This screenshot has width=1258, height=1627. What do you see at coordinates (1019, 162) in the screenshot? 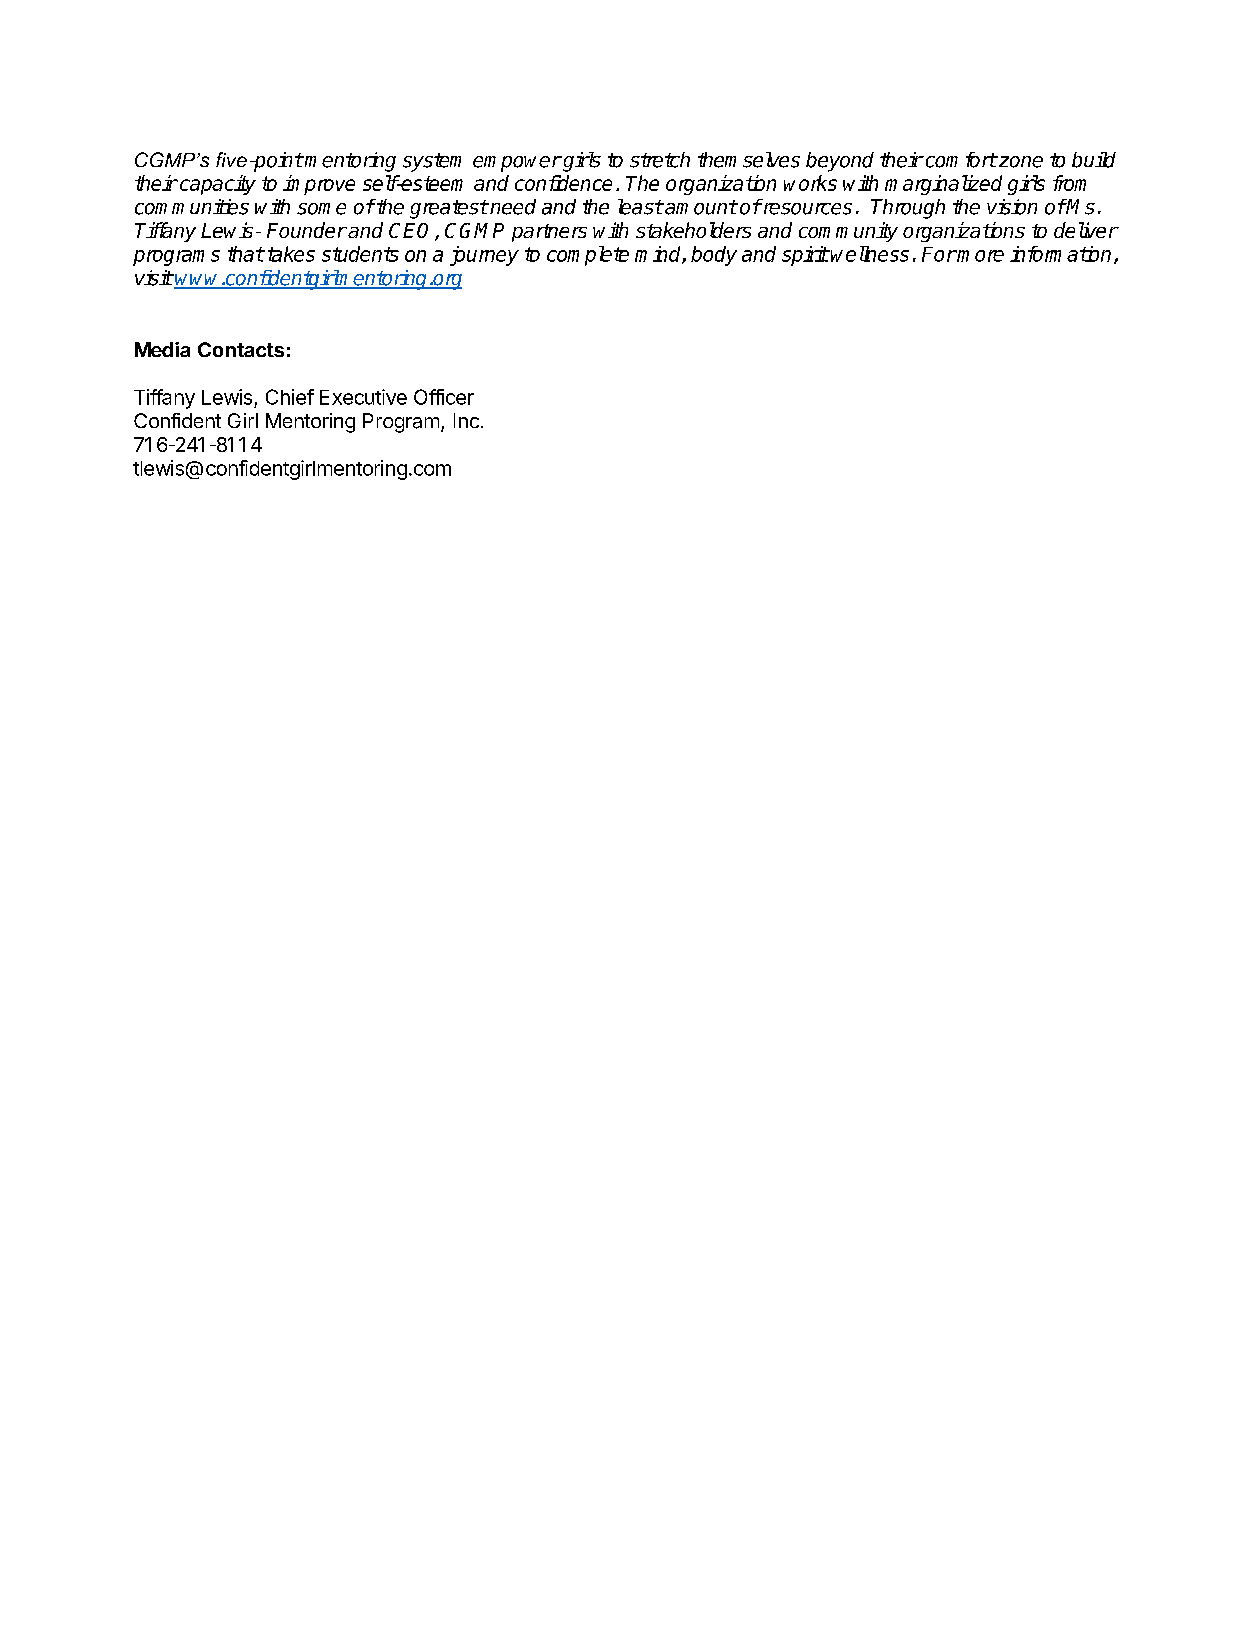
I see `zone` at bounding box center [1019, 162].
